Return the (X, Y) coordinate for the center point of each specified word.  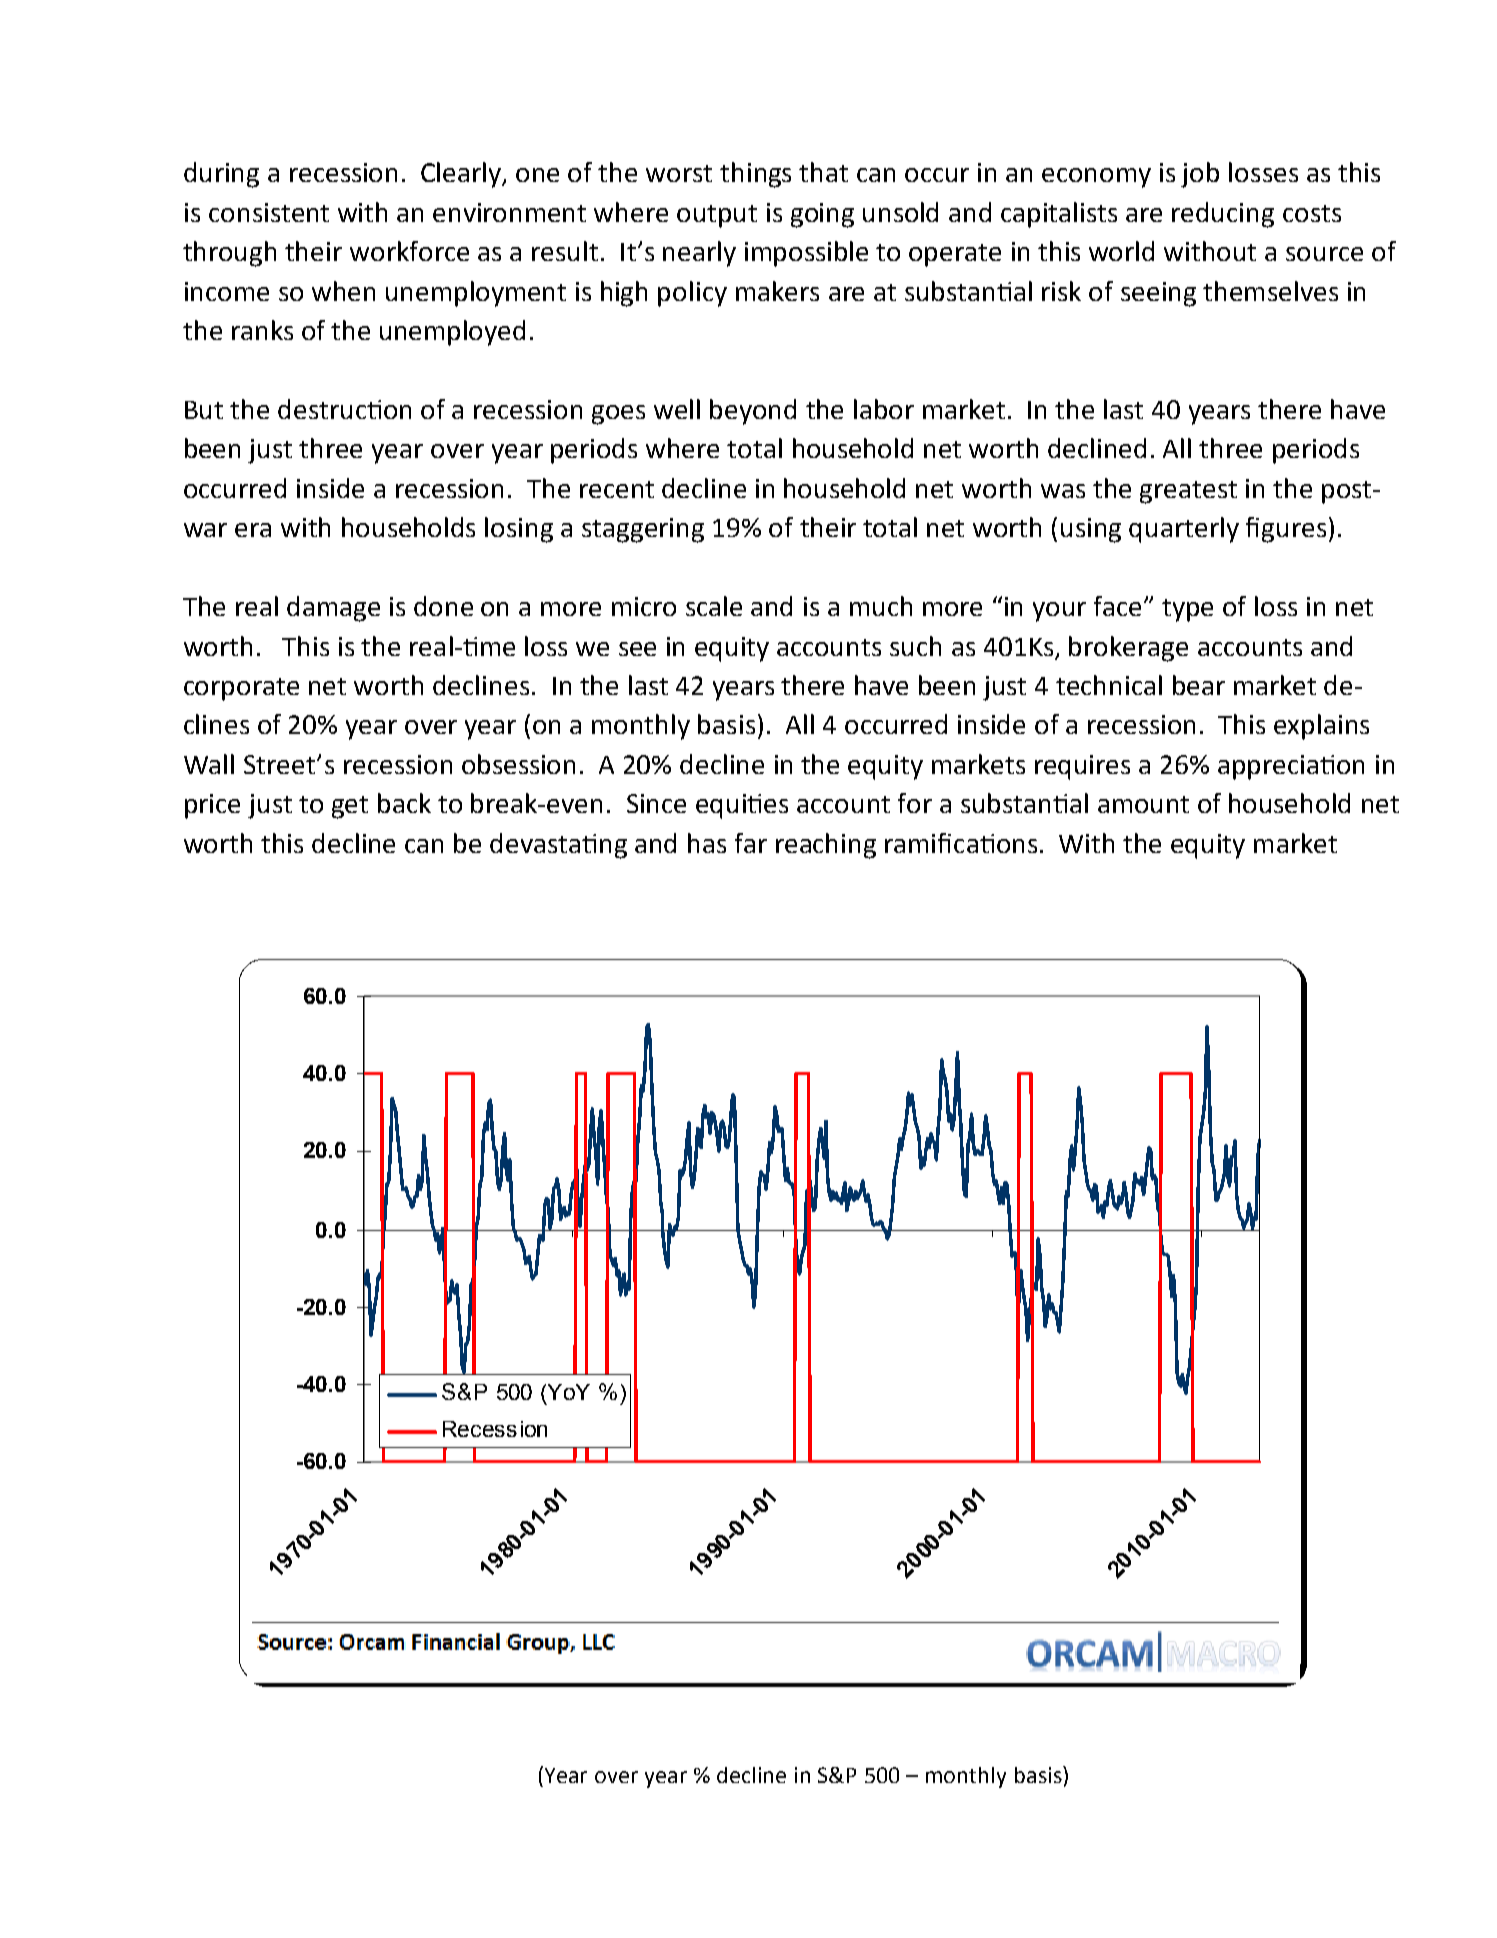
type (1187, 610)
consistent (269, 212)
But (204, 410)
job (1200, 175)
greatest (1188, 492)
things (755, 175)
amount (1143, 804)
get (350, 807)
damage (333, 609)
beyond (753, 412)
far (751, 843)
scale (714, 606)
